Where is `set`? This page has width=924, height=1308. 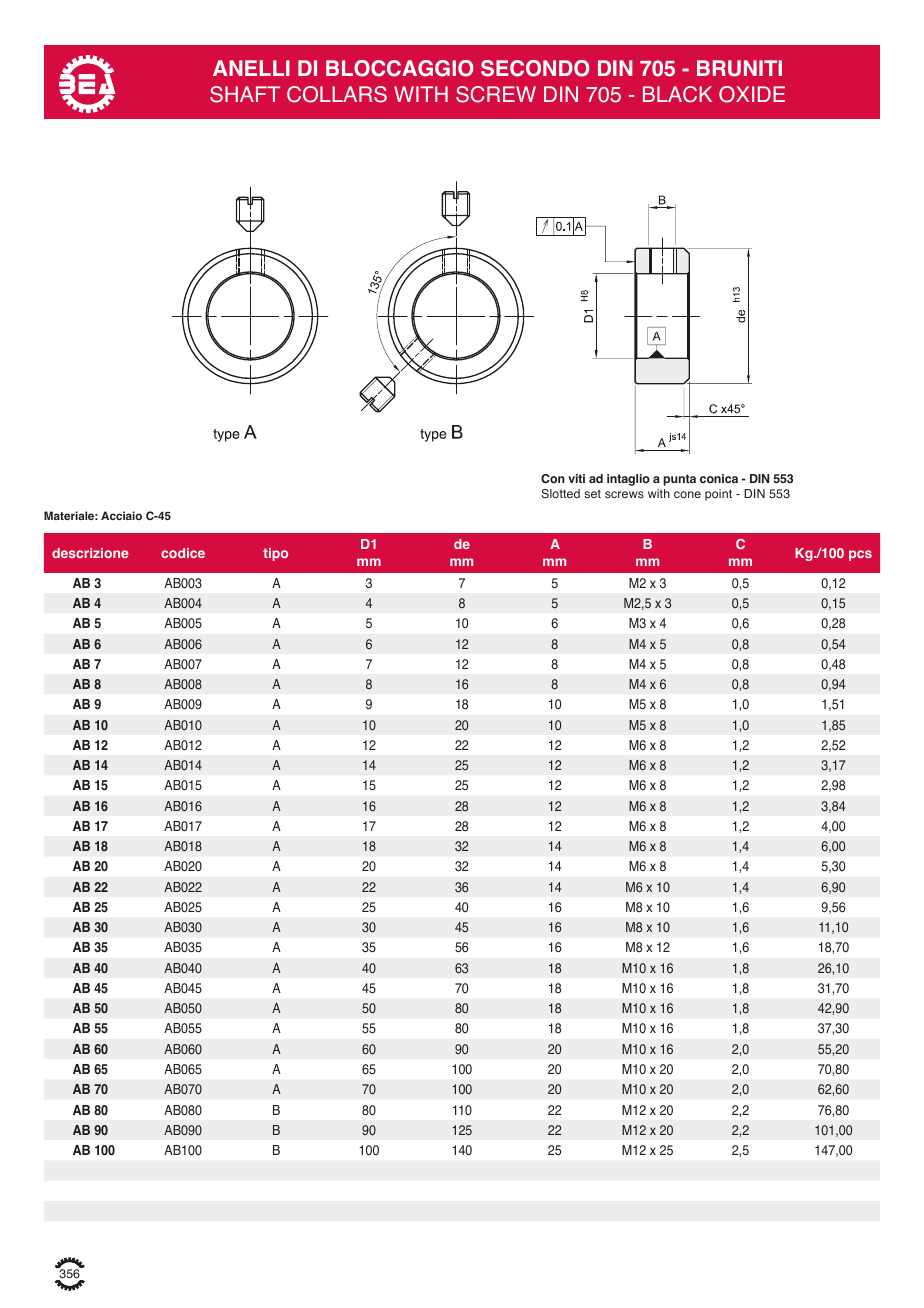
set is located at coordinates (592, 494).
